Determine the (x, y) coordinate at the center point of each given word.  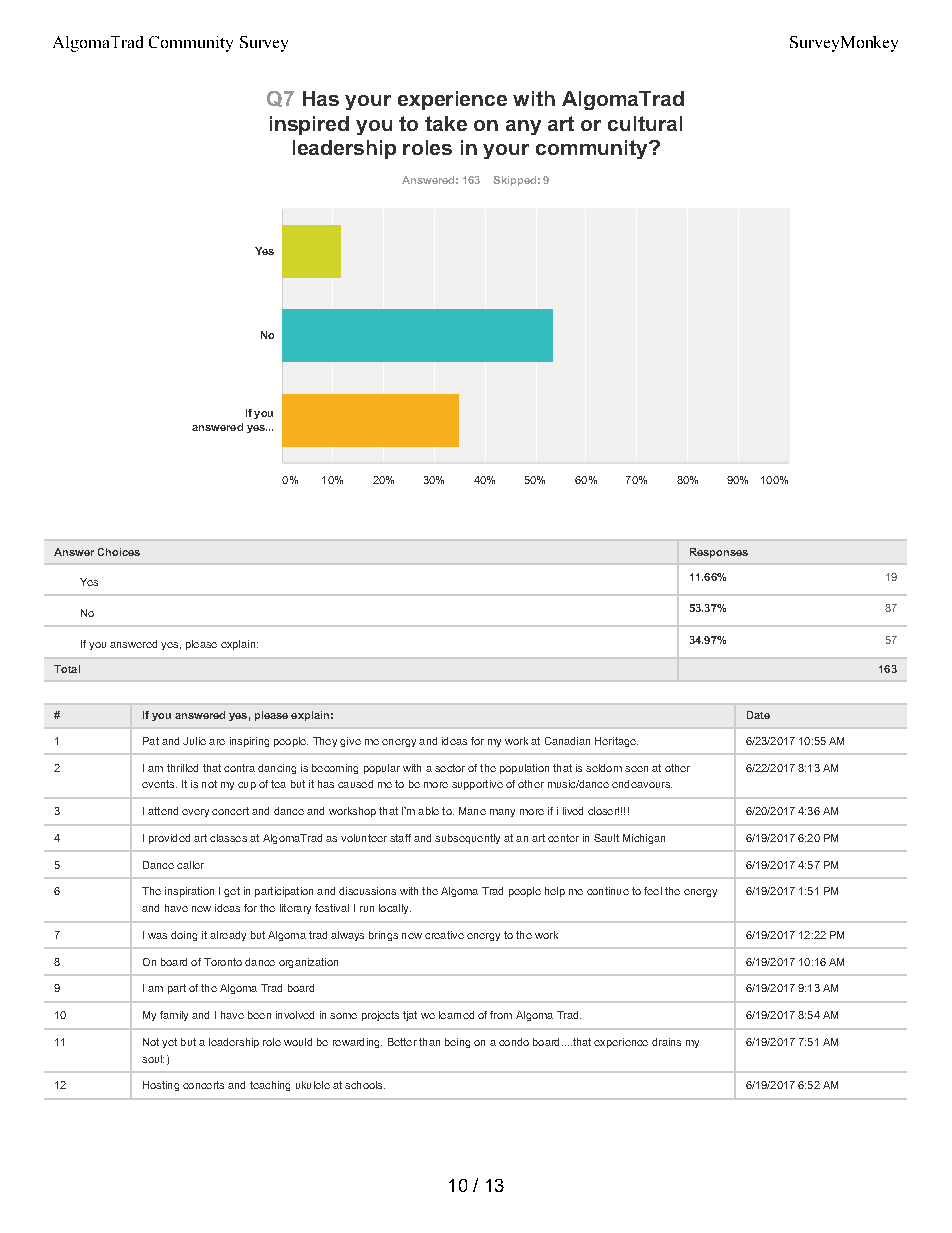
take (446, 123)
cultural (645, 123)
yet (169, 1043)
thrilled (182, 768)
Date (758, 715)
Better (402, 1042)
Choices (119, 552)
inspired (309, 125)
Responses (719, 553)
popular (382, 769)
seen (636, 769)
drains (666, 1042)
